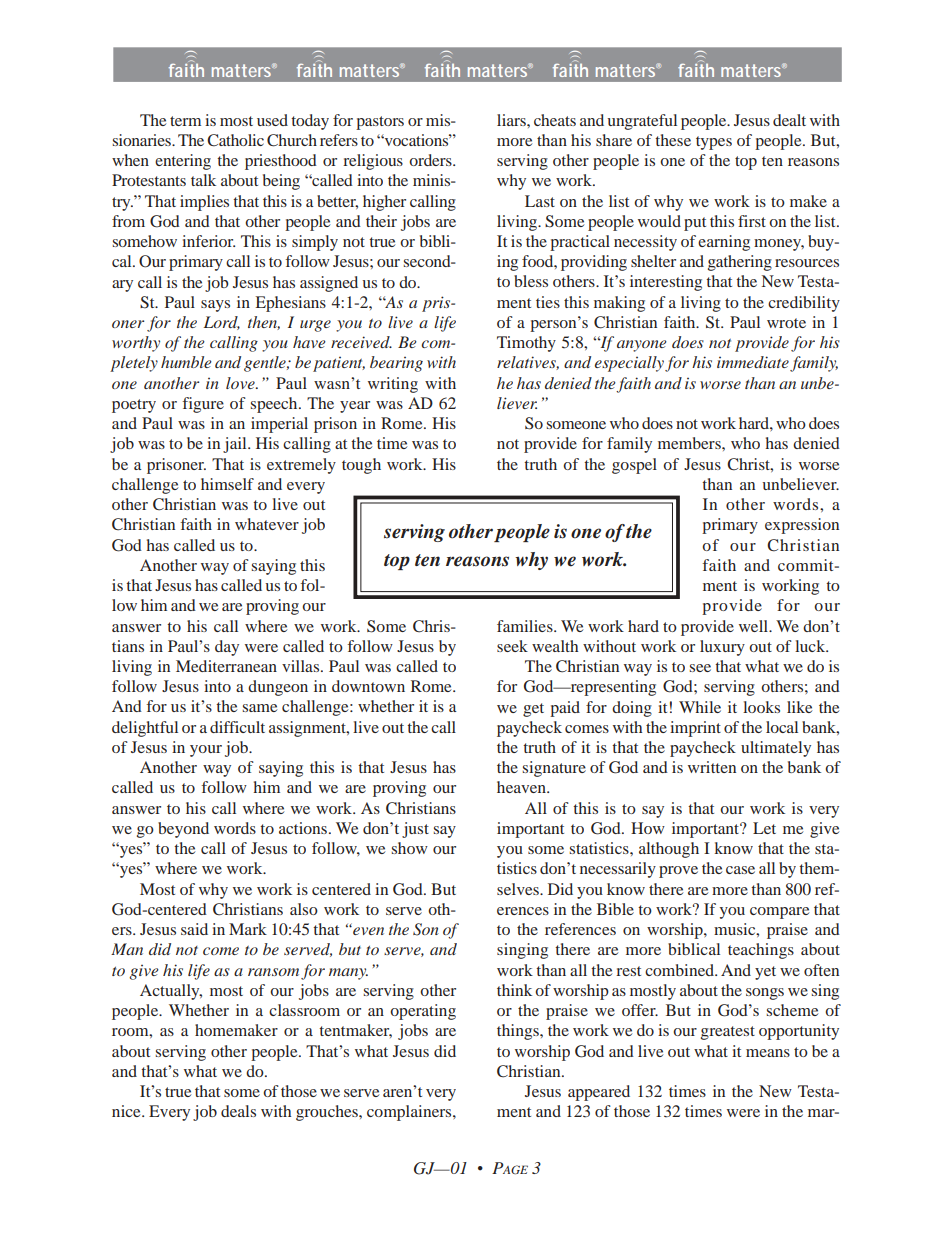 This document has height=1233, width=952. Describe the element at coordinates (238, 1111) in the document. I see `deals` at that location.
